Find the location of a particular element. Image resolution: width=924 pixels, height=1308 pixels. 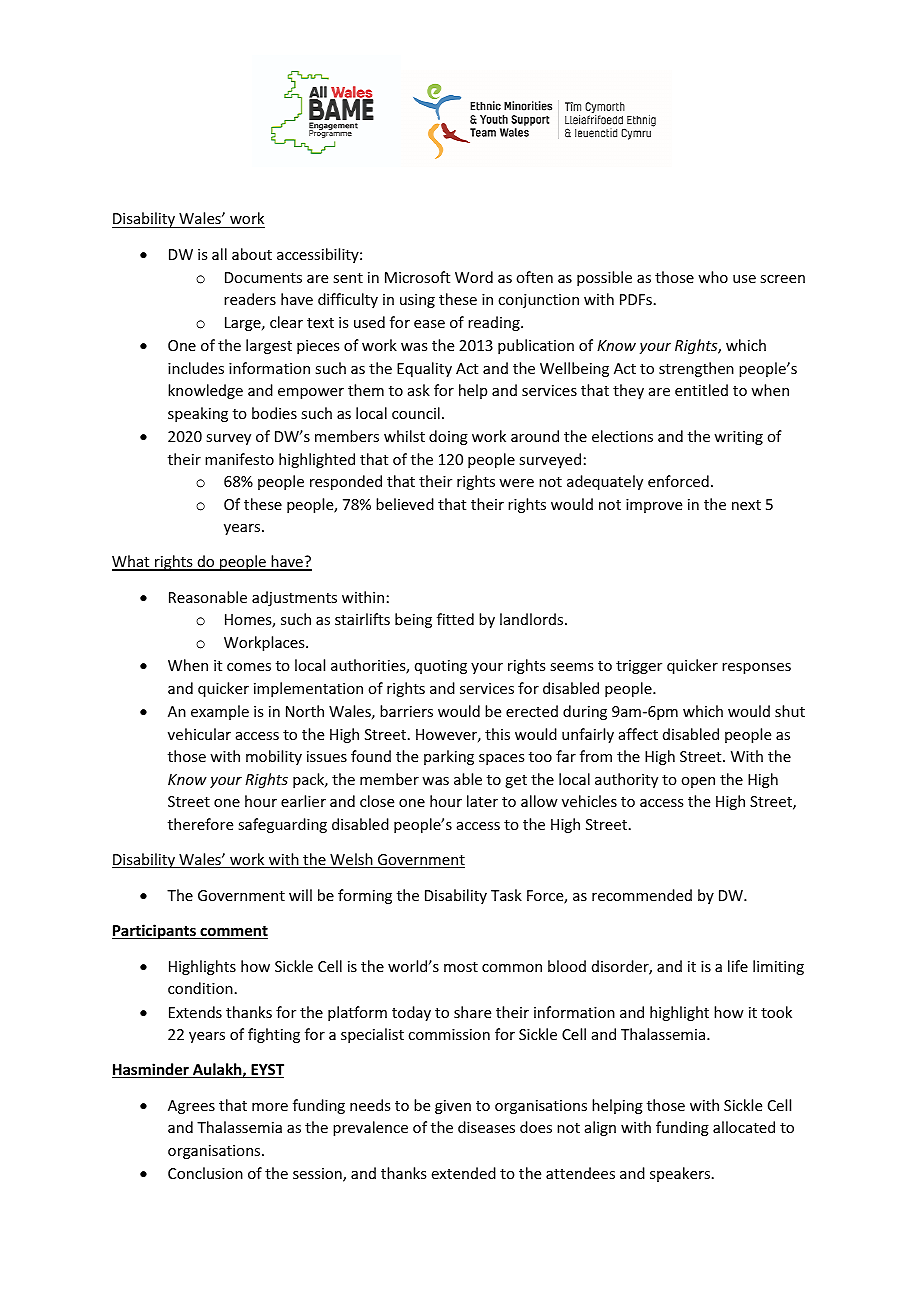

example is located at coordinates (220, 712).
